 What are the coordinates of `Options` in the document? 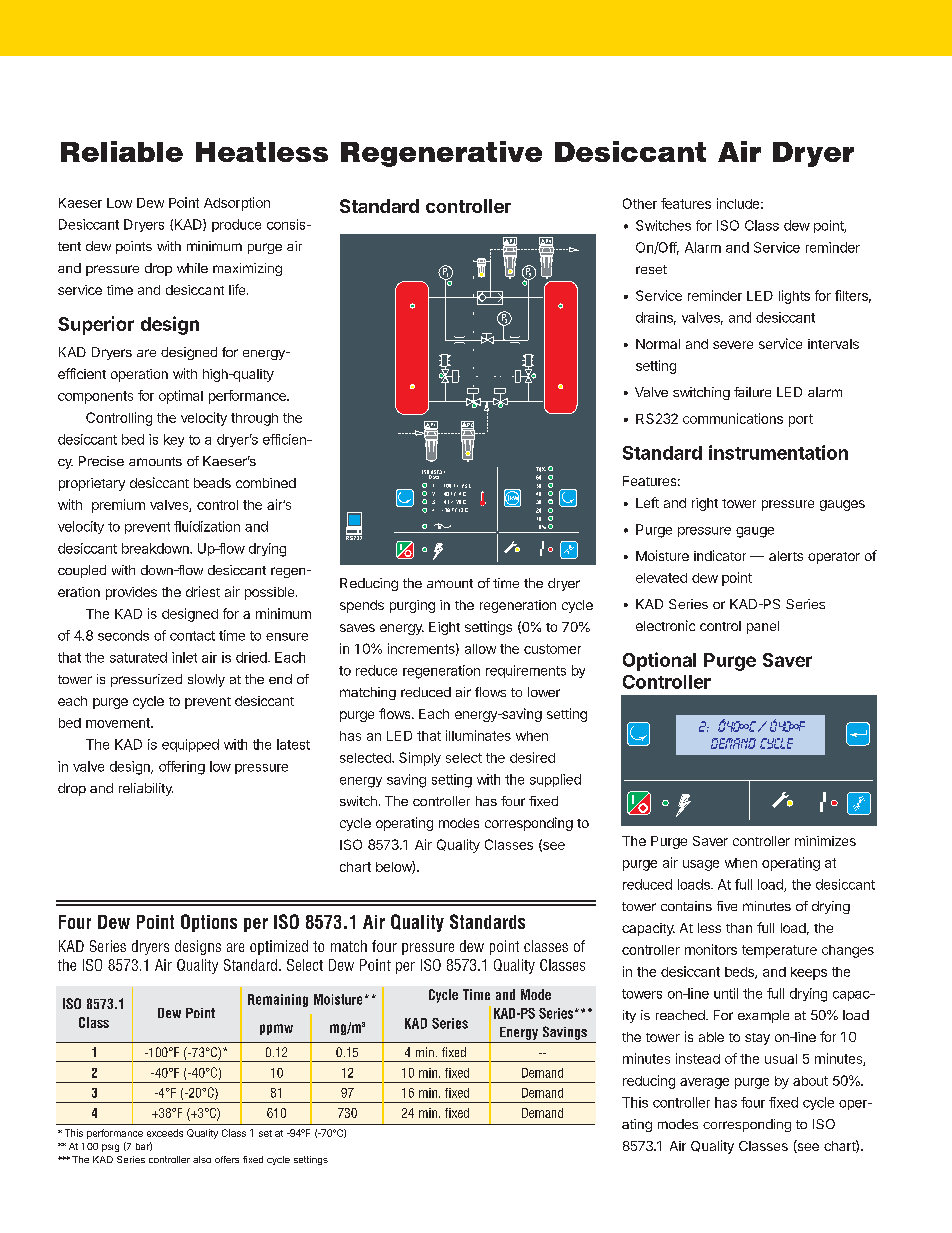 It's located at (209, 923).
